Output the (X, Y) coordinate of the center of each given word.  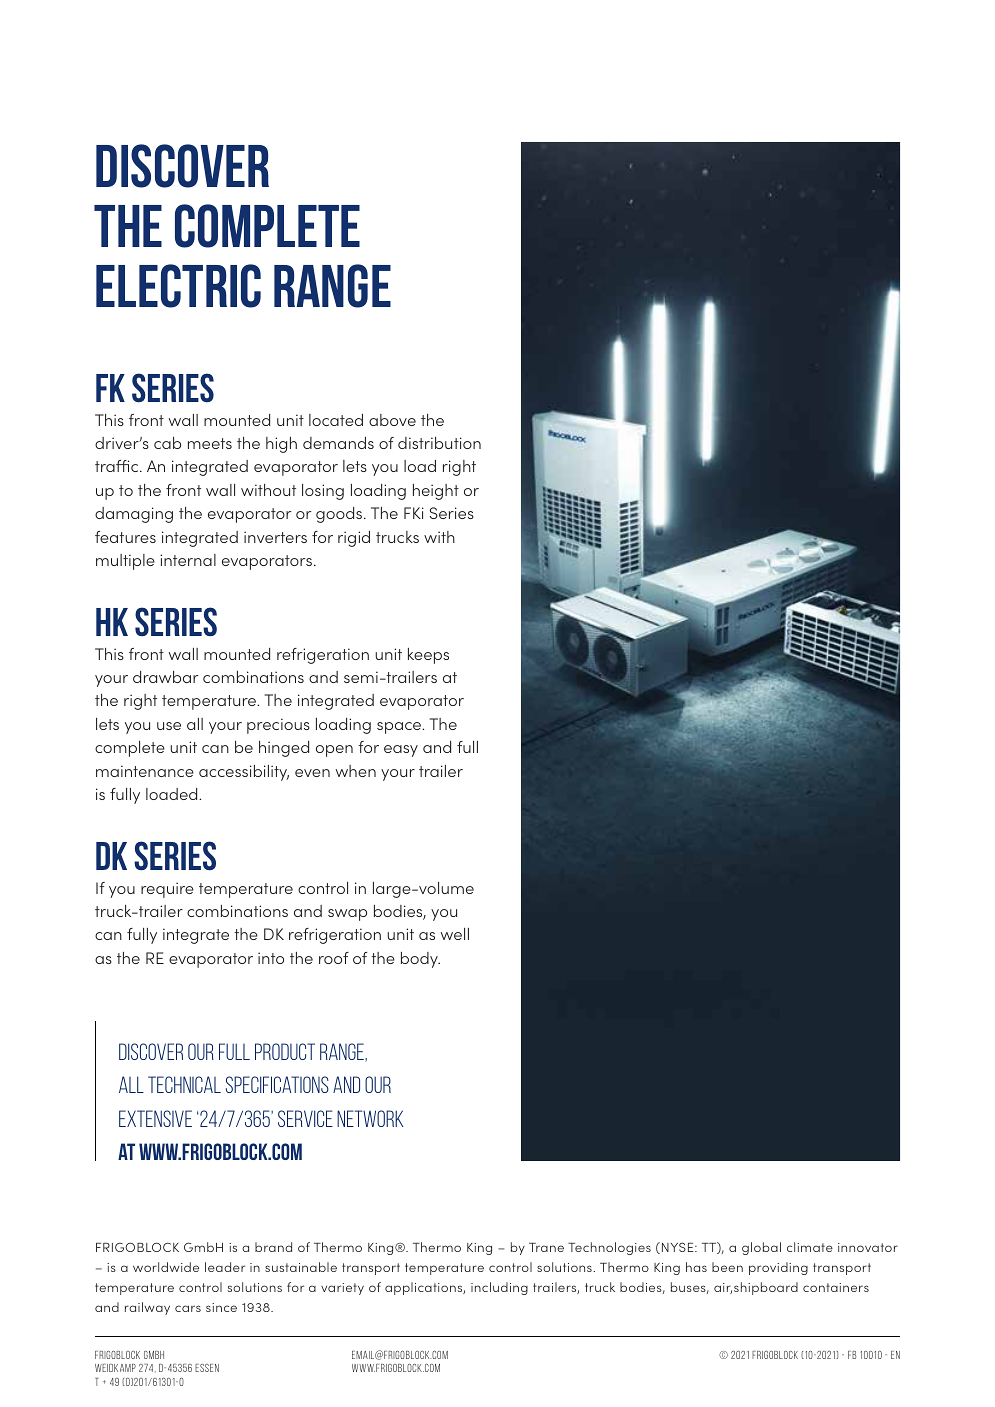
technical (184, 1084)
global (761, 1248)
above (392, 420)
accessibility (244, 773)
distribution (439, 443)
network (370, 1118)
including (499, 1288)
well (455, 934)
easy (401, 751)
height (436, 492)
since (221, 1307)
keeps (428, 656)
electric (178, 286)
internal (188, 560)
